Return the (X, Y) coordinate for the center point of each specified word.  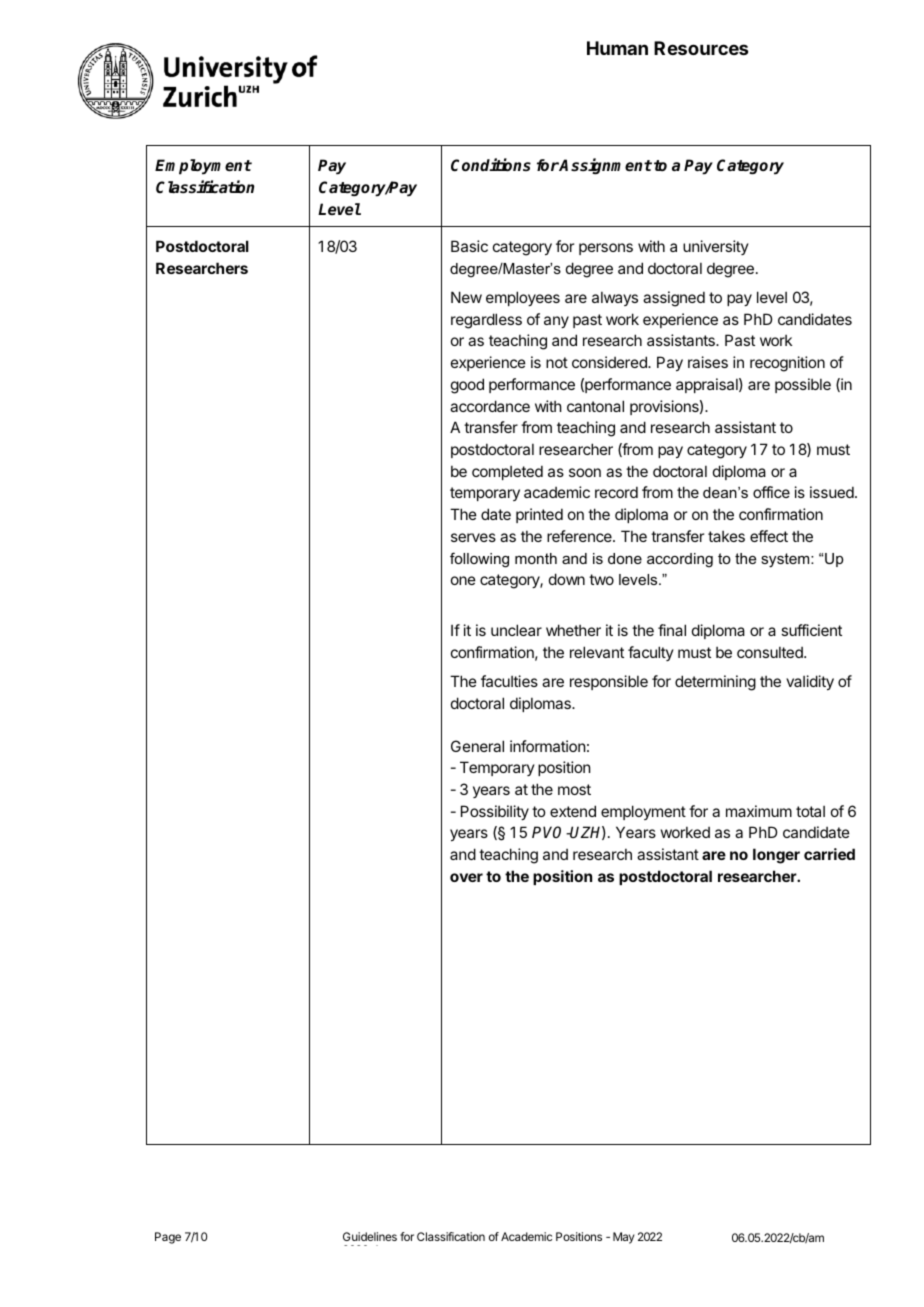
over (466, 877)
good (467, 386)
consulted (771, 652)
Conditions (491, 165)
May (623, 1238)
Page (168, 1238)
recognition (787, 364)
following (479, 560)
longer (776, 856)
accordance (490, 406)
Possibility (495, 812)
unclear (516, 630)
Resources (701, 48)
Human (617, 48)
